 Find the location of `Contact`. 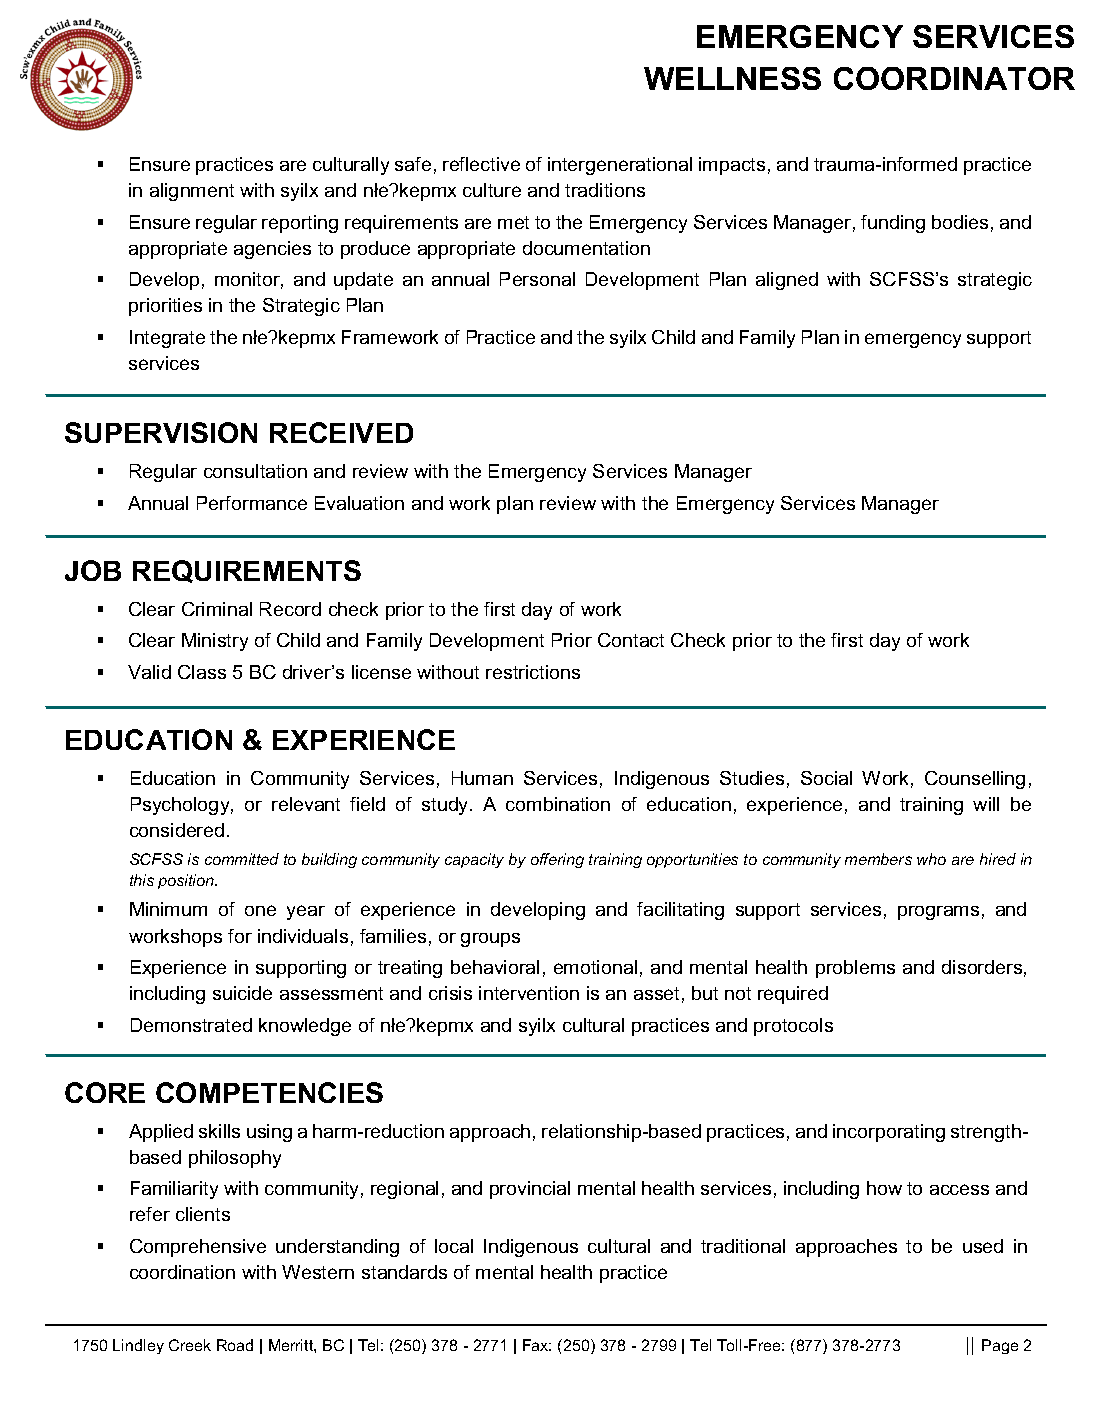

Contact is located at coordinates (631, 640).
